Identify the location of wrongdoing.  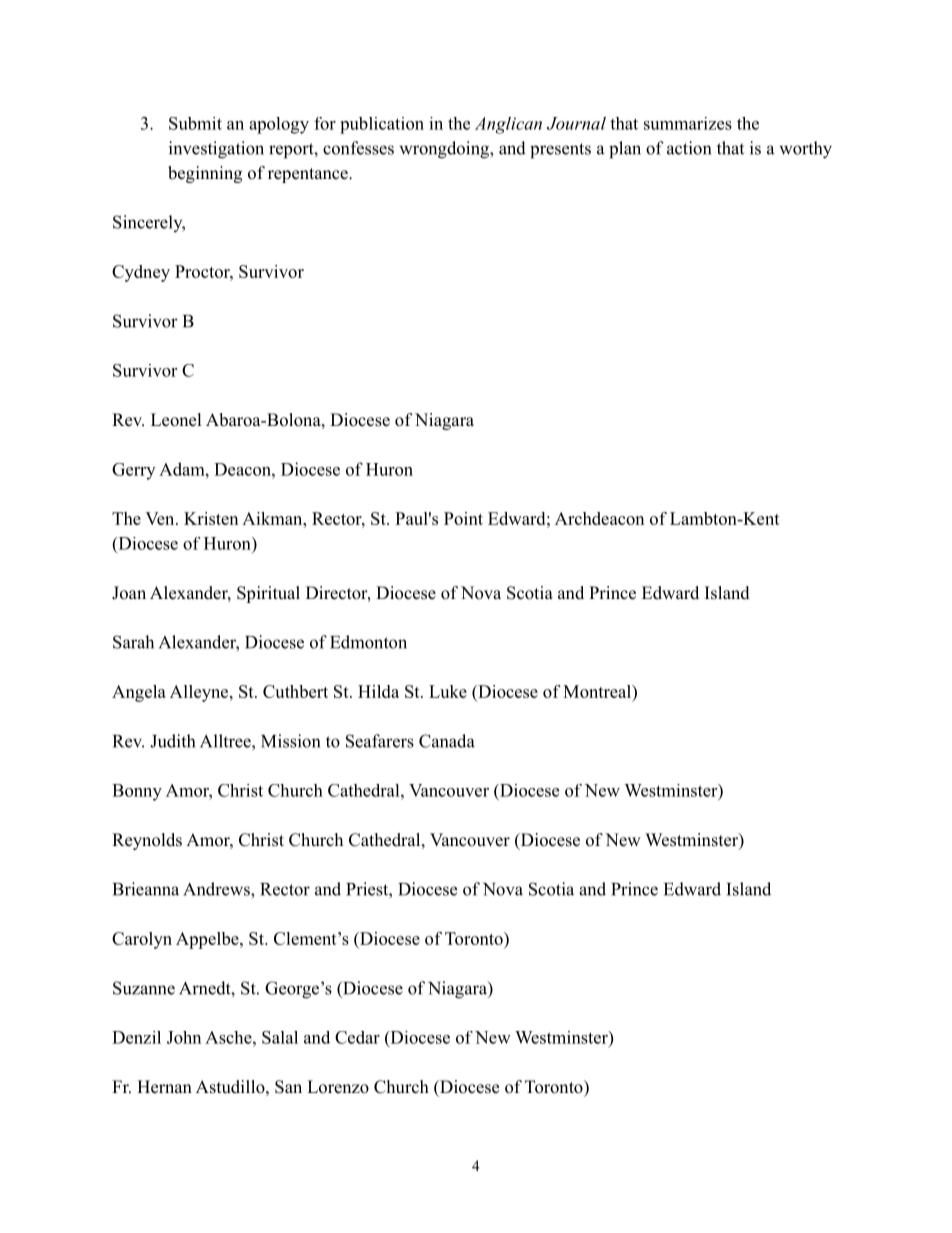
(445, 150).
